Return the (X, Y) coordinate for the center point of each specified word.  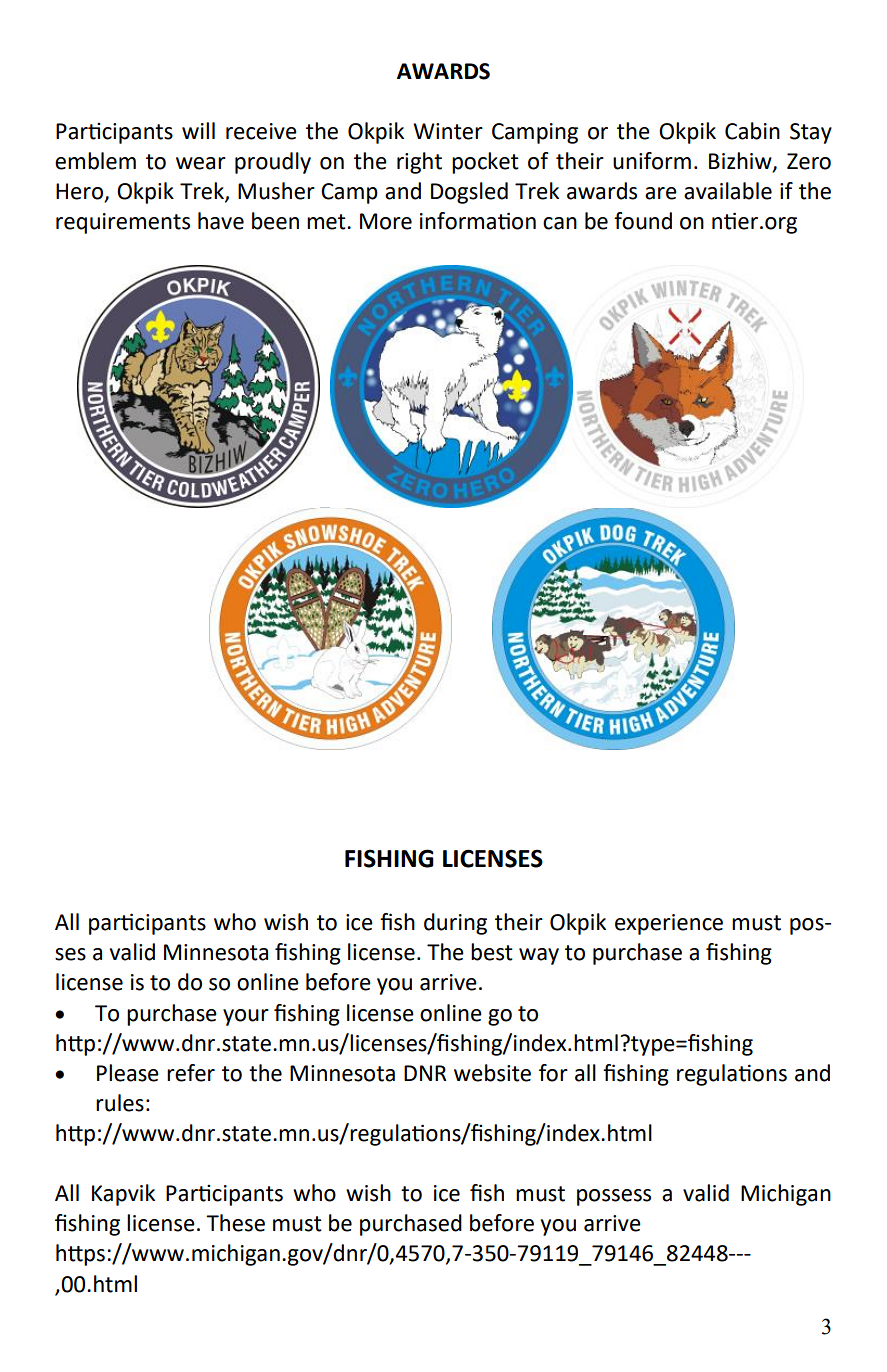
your (246, 1017)
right (419, 163)
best (492, 952)
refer (191, 1073)
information (478, 221)
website (492, 1073)
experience (669, 924)
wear (201, 163)
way (539, 956)
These (235, 1223)
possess (614, 1197)
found (643, 221)
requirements (123, 223)
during (455, 924)
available (728, 191)
